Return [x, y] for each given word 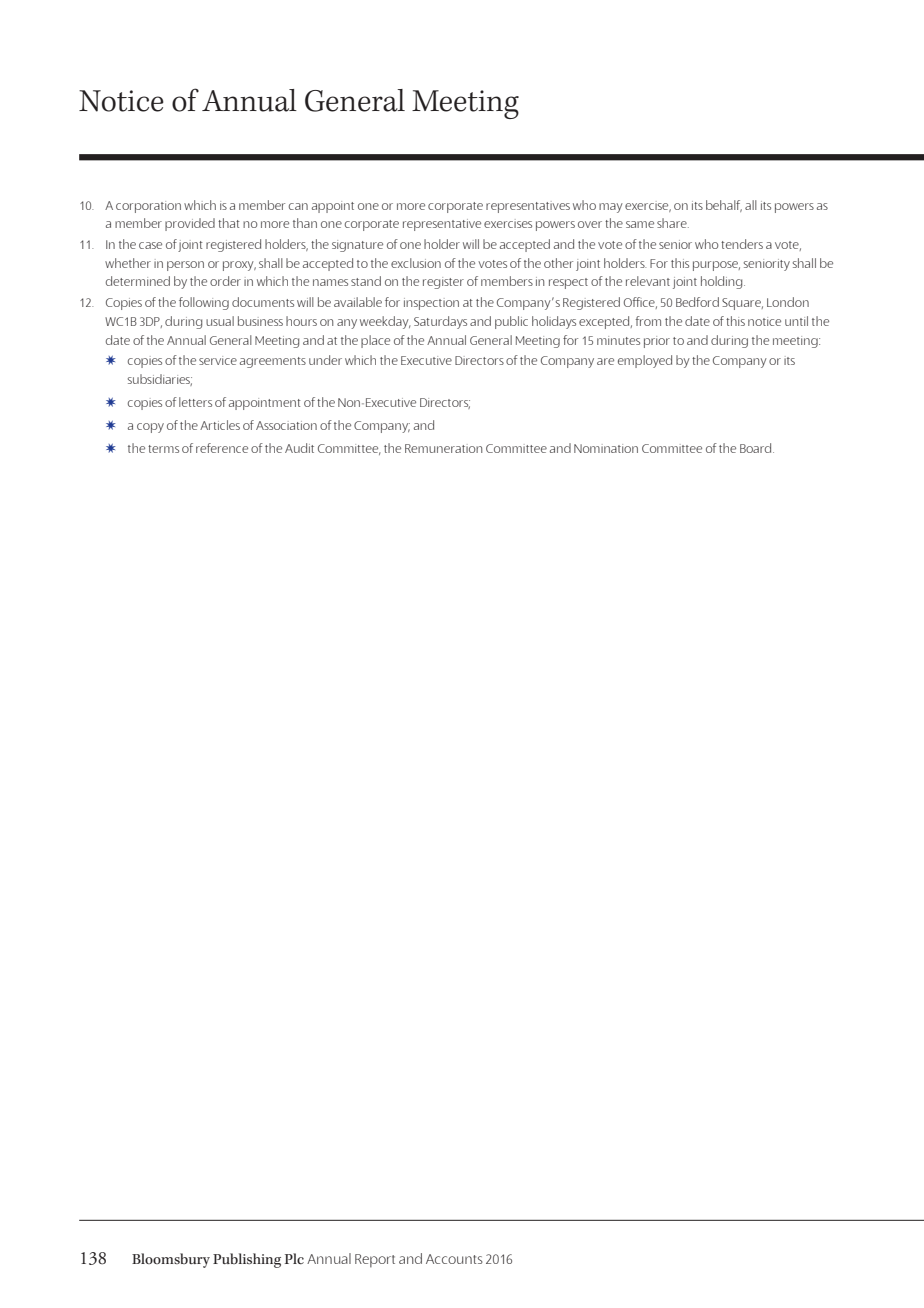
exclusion [416, 263]
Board [757, 448]
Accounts [454, 1259]
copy [150, 428]
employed [645, 361]
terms [163, 449]
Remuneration [443, 448]
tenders [742, 244]
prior [657, 342]
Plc [294, 1258]
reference [222, 448]
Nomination [606, 448]
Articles [220, 425]
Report [375, 1261]
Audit [299, 448]
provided [190, 224]
